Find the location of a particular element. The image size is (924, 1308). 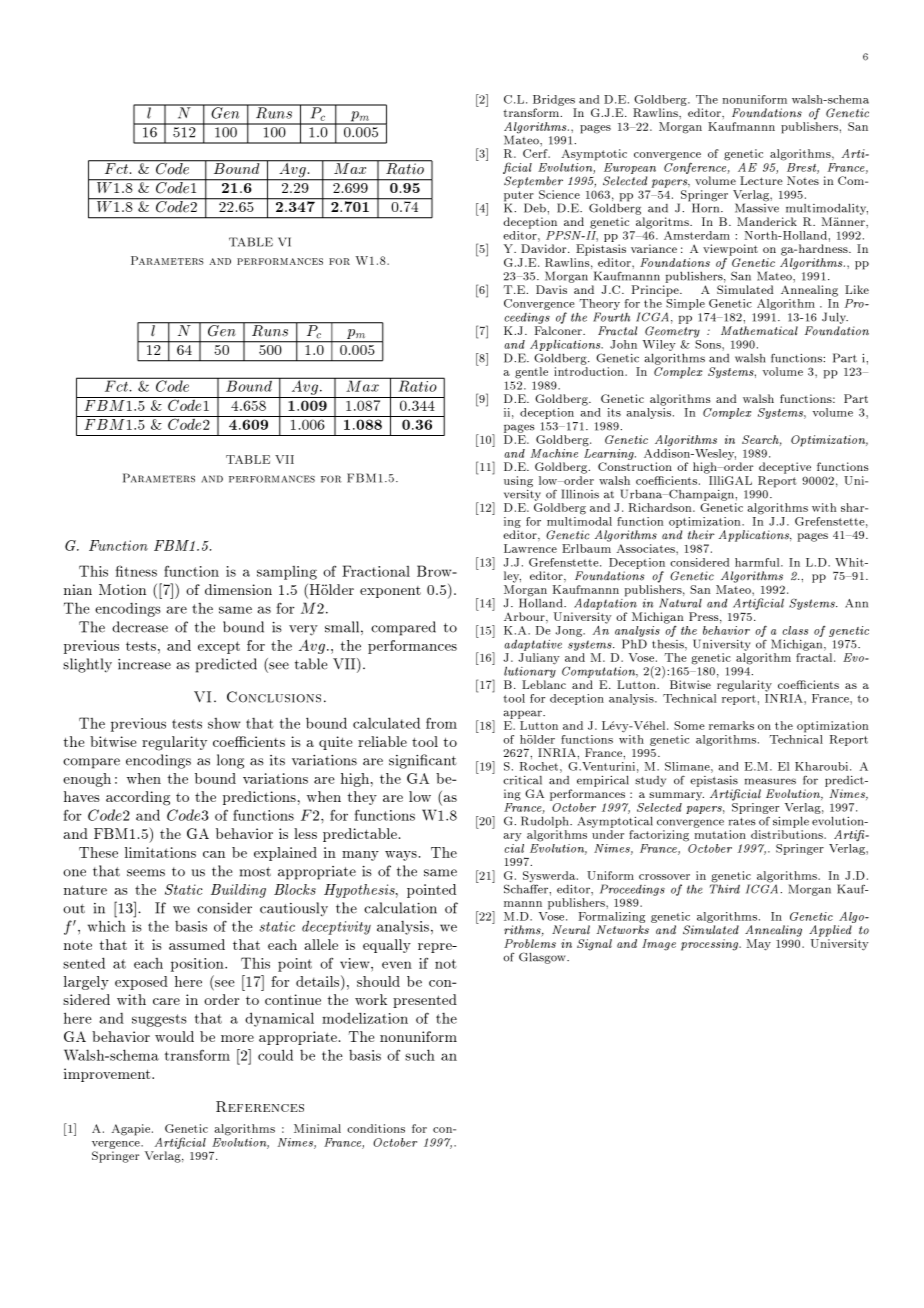

calculation is located at coordinates (400, 908).
